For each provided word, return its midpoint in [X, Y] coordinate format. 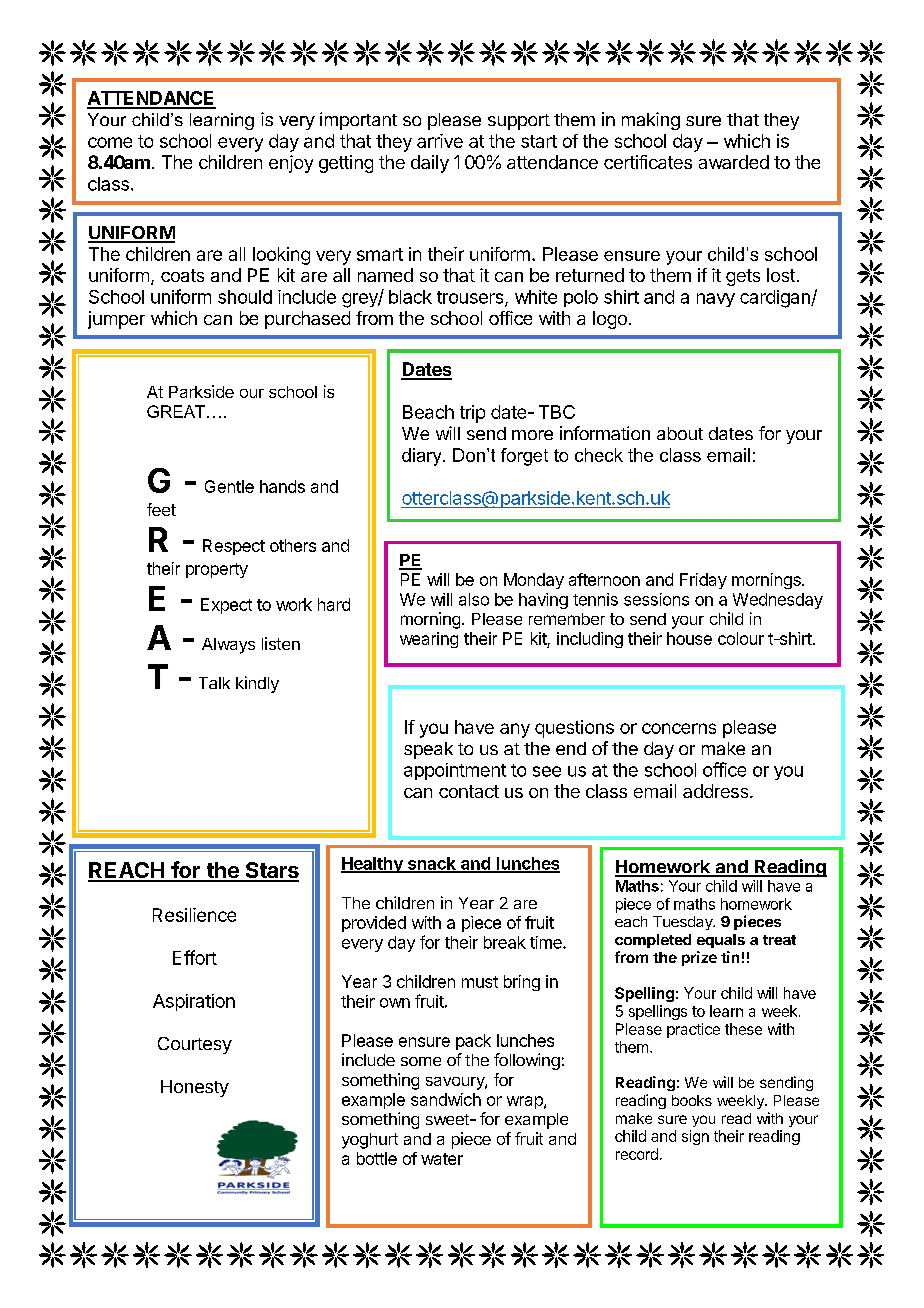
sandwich [446, 1099]
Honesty [195, 1088]
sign [695, 1137]
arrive [440, 141]
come [110, 142]
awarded [734, 162]
